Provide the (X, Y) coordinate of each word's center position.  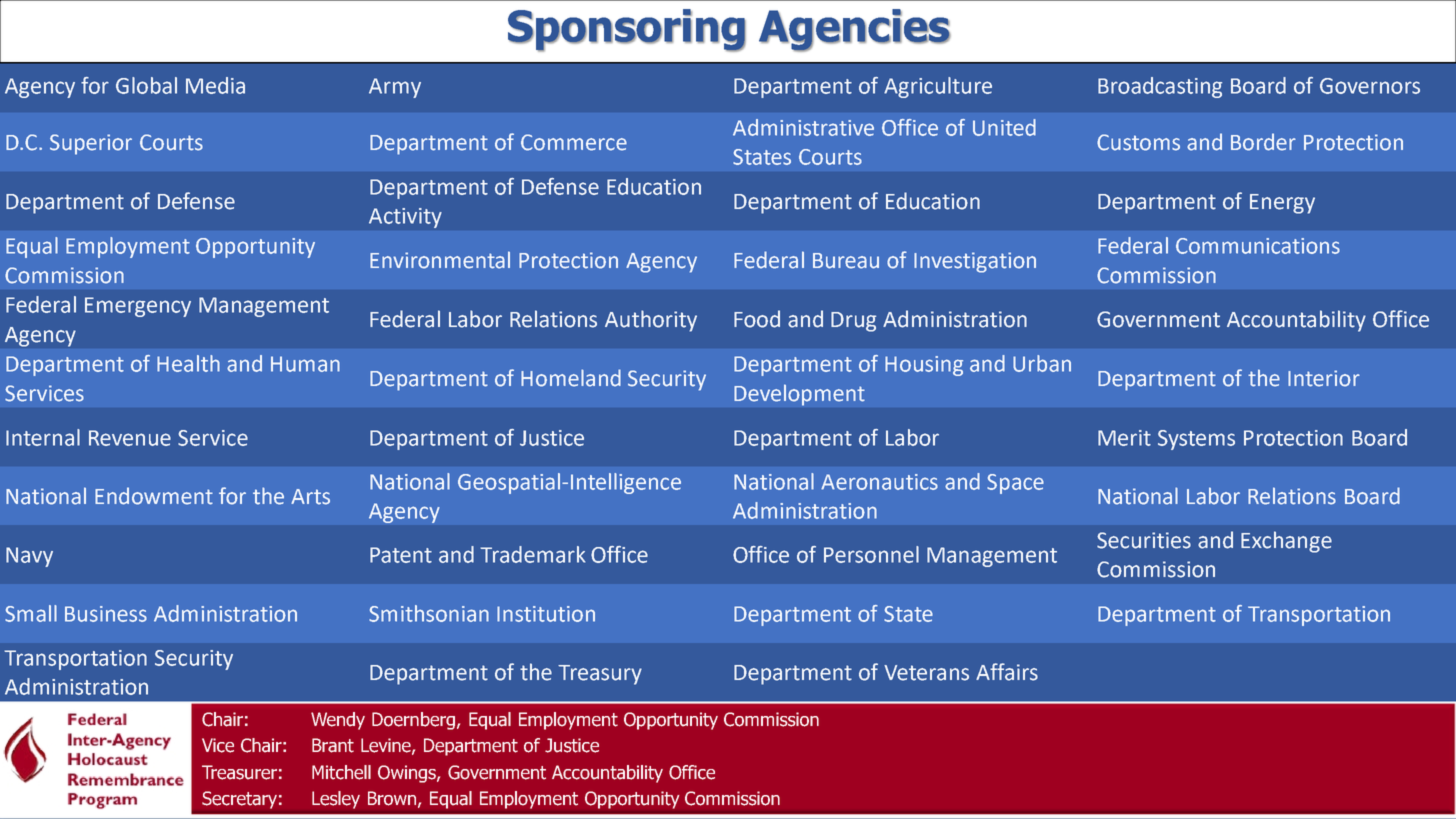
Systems (1196, 440)
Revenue (130, 438)
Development (799, 395)
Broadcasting (1160, 87)
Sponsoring (627, 30)
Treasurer (239, 772)
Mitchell (341, 772)
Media (215, 85)
